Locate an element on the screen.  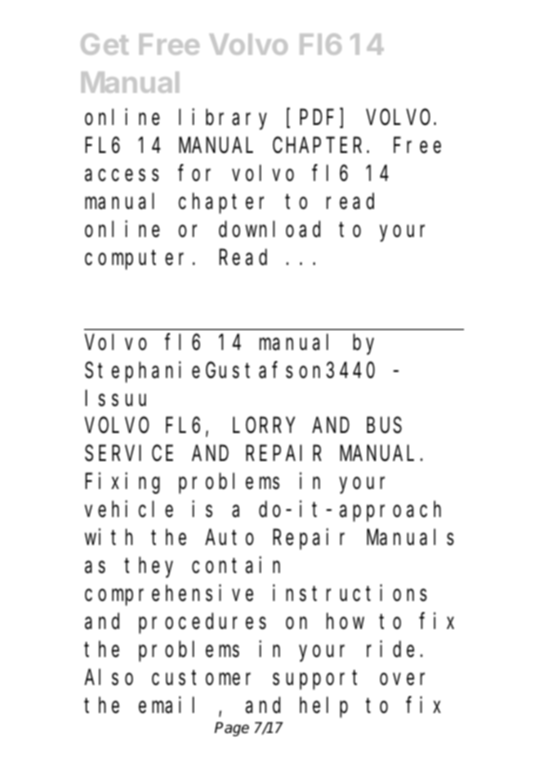
Also is located at coordinates (108, 677).
